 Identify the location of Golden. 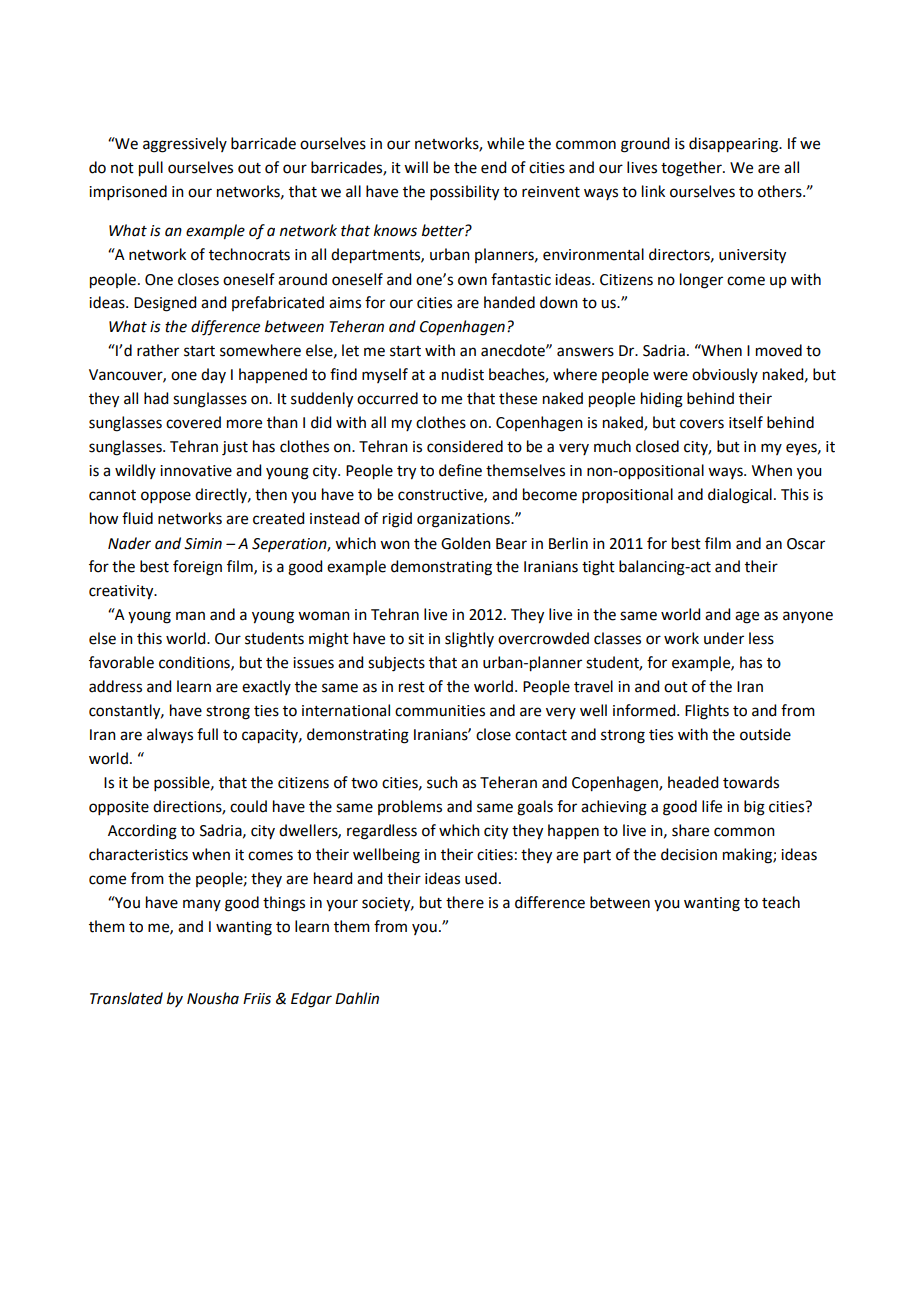
(466, 543).
